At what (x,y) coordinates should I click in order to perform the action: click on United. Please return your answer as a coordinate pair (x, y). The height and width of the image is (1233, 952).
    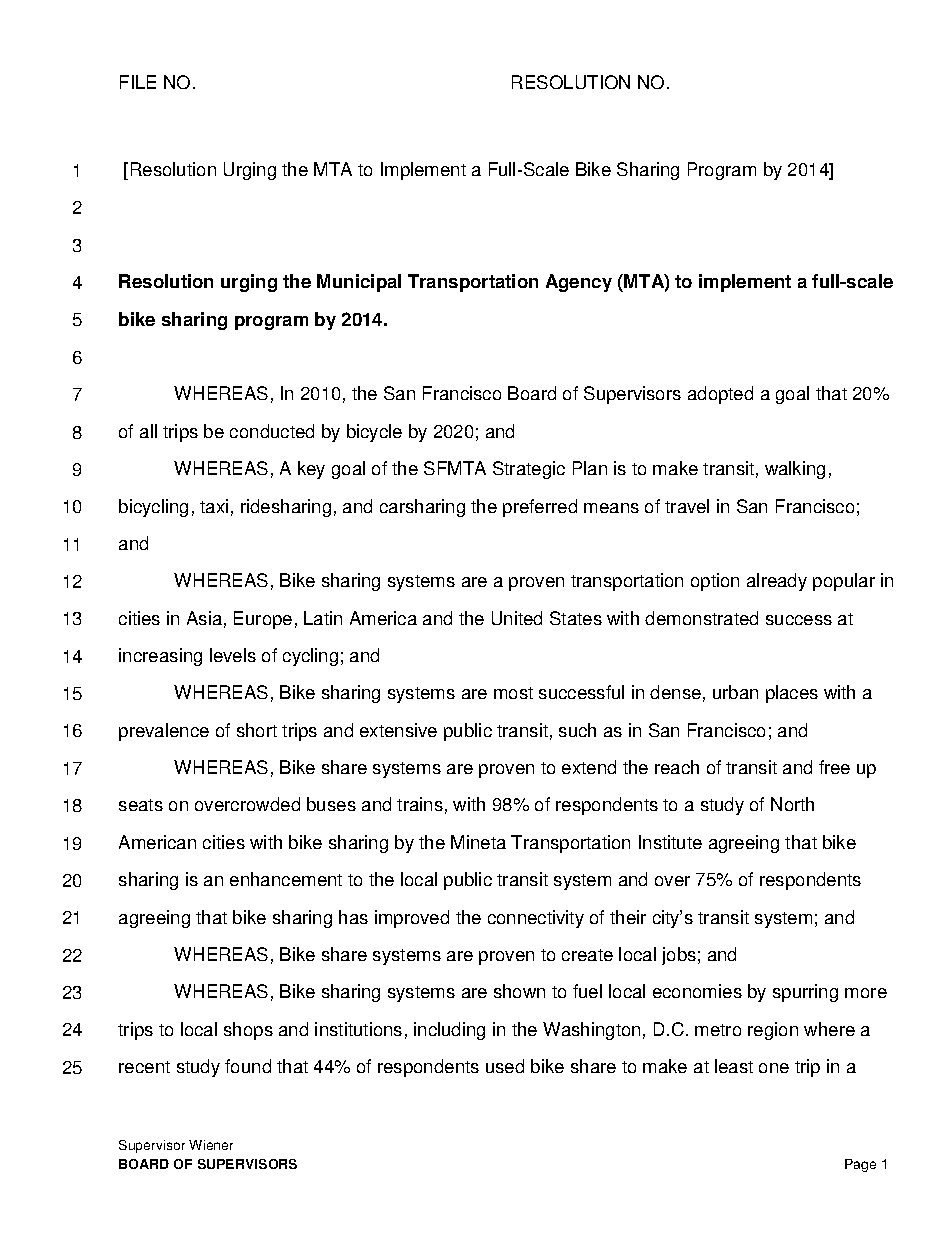
    Looking at the image, I should click on (517, 618).
